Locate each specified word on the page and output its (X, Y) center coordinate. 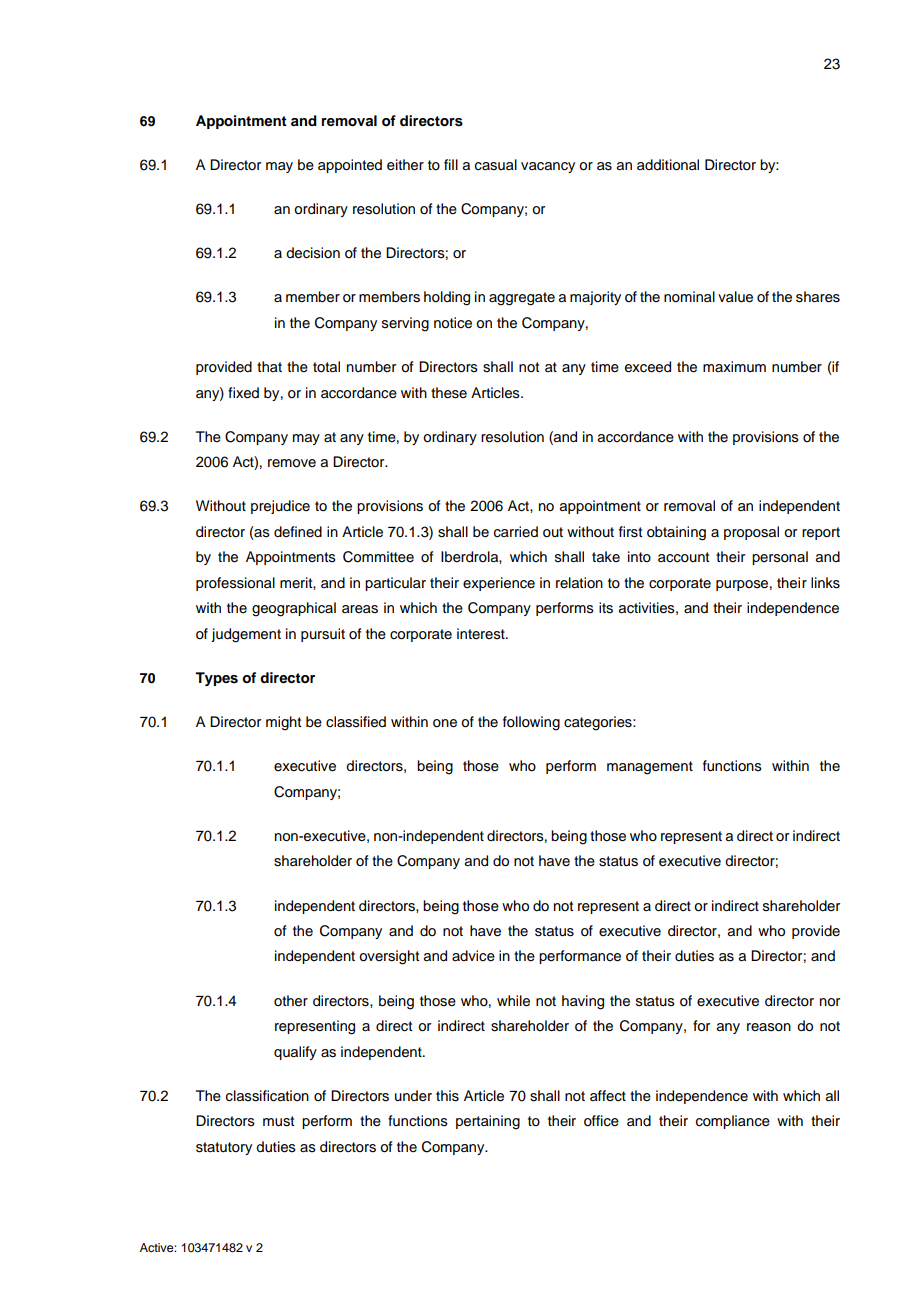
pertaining (488, 1122)
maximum (734, 366)
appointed (350, 166)
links (825, 583)
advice (473, 956)
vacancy (548, 167)
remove (292, 463)
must (278, 1121)
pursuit (323, 635)
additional (668, 165)
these (449, 393)
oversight (389, 957)
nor (830, 1002)
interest (482, 634)
